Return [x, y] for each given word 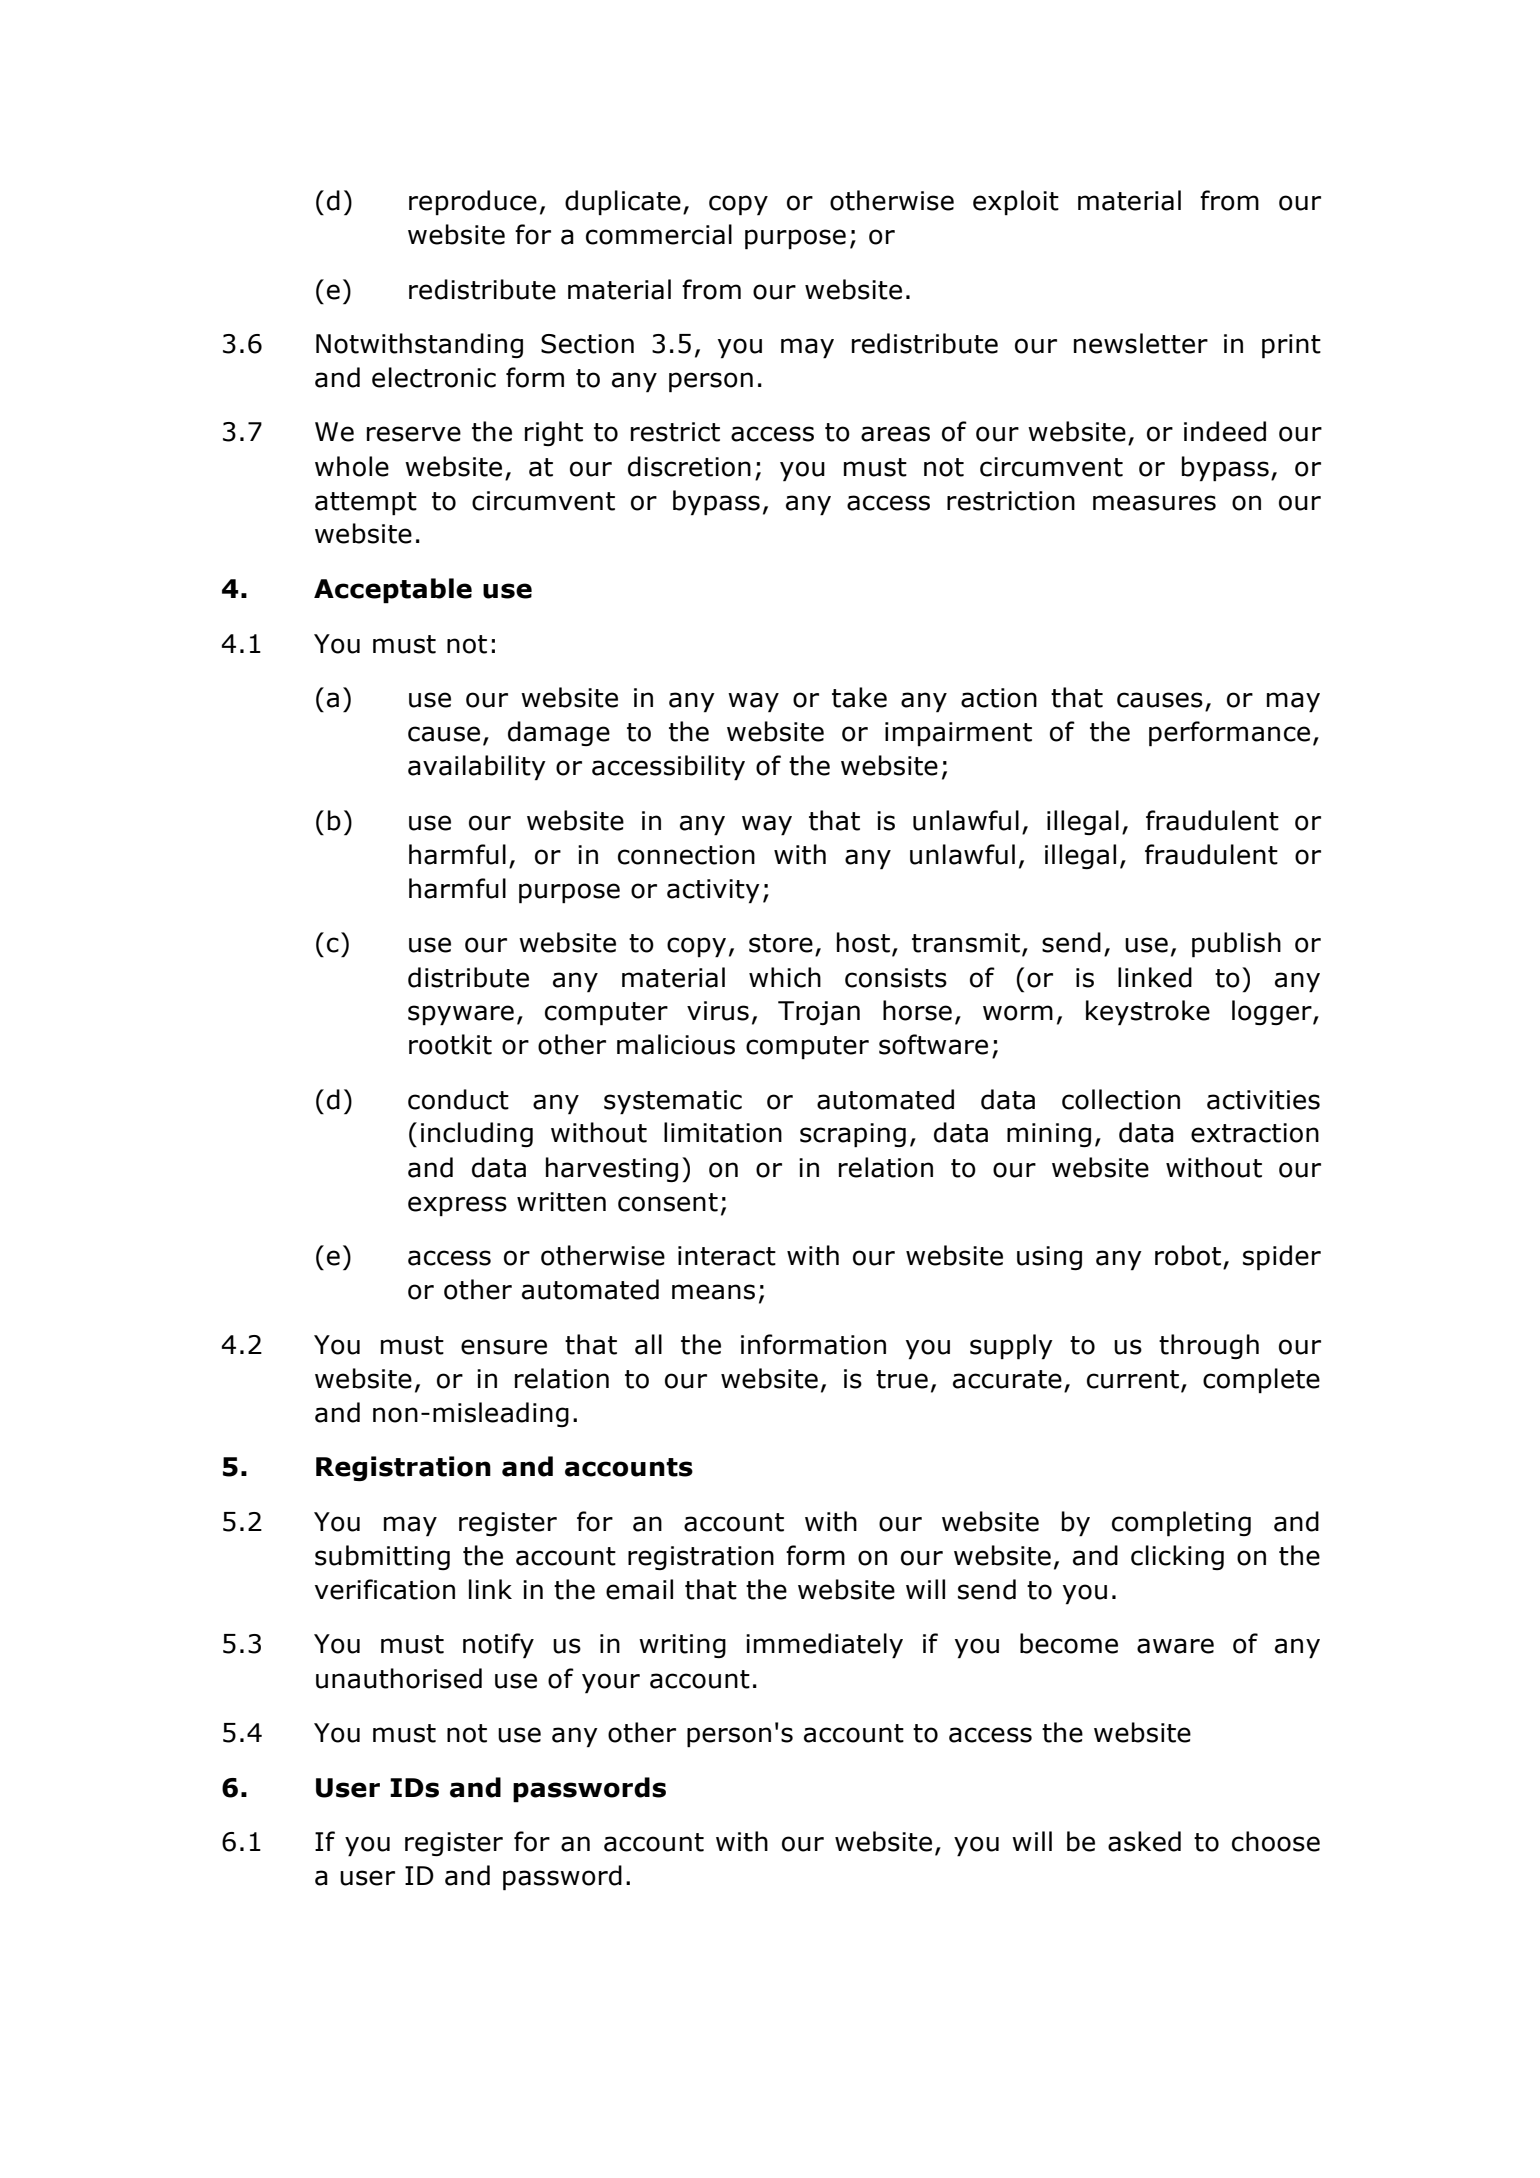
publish [1236, 945]
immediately [824, 1646]
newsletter [1141, 343]
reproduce [473, 203]
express [457, 1206]
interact [727, 1256]
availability [477, 768]
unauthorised [399, 1678]
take [859, 697]
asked [1144, 1841]
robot [1188, 1255]
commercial [659, 234]
